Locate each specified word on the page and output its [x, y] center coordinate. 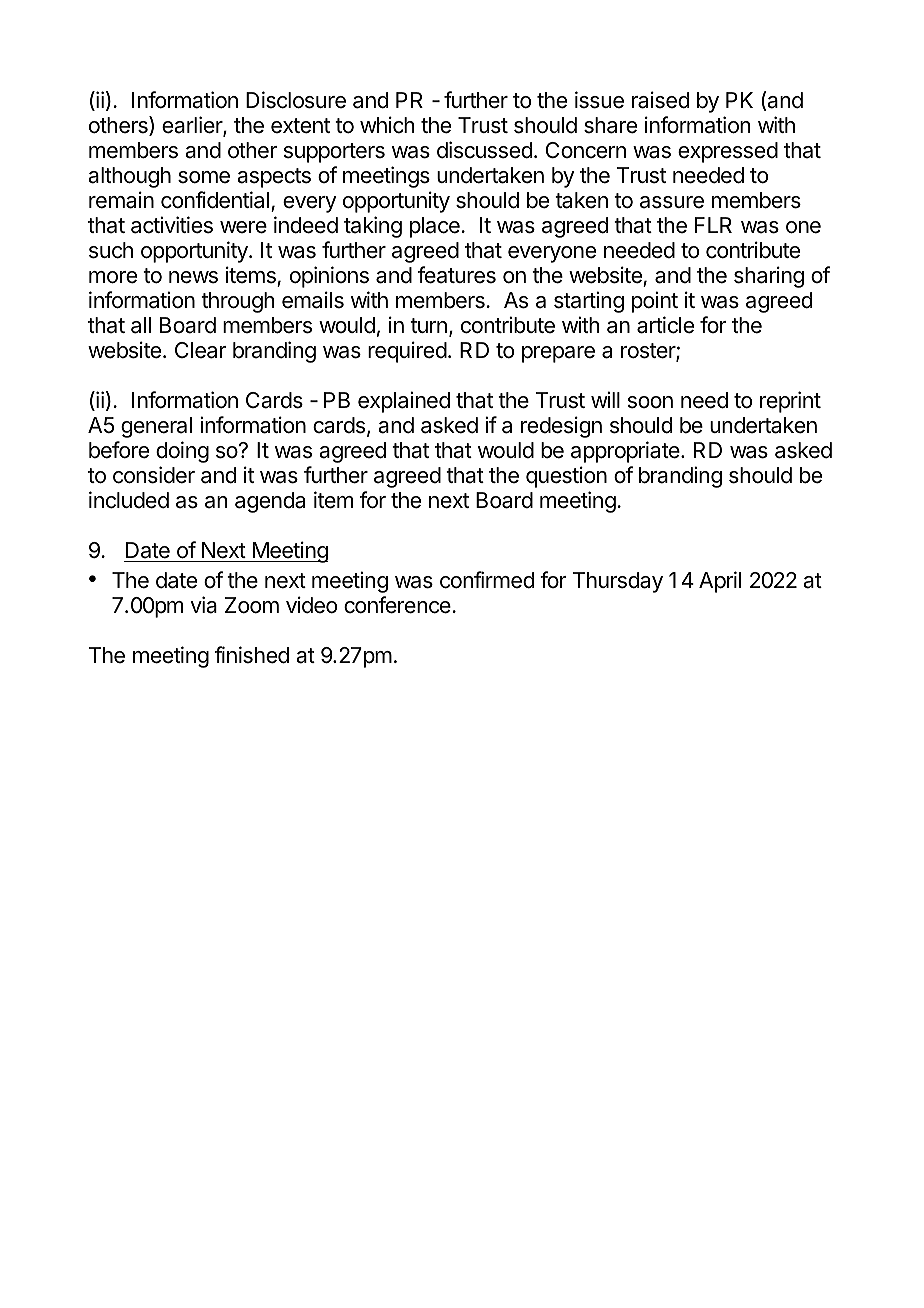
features [457, 275]
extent [300, 126]
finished [252, 655]
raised [660, 100]
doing [182, 452]
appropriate [626, 452]
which [387, 125]
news [193, 277]
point [655, 302]
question [566, 477]
